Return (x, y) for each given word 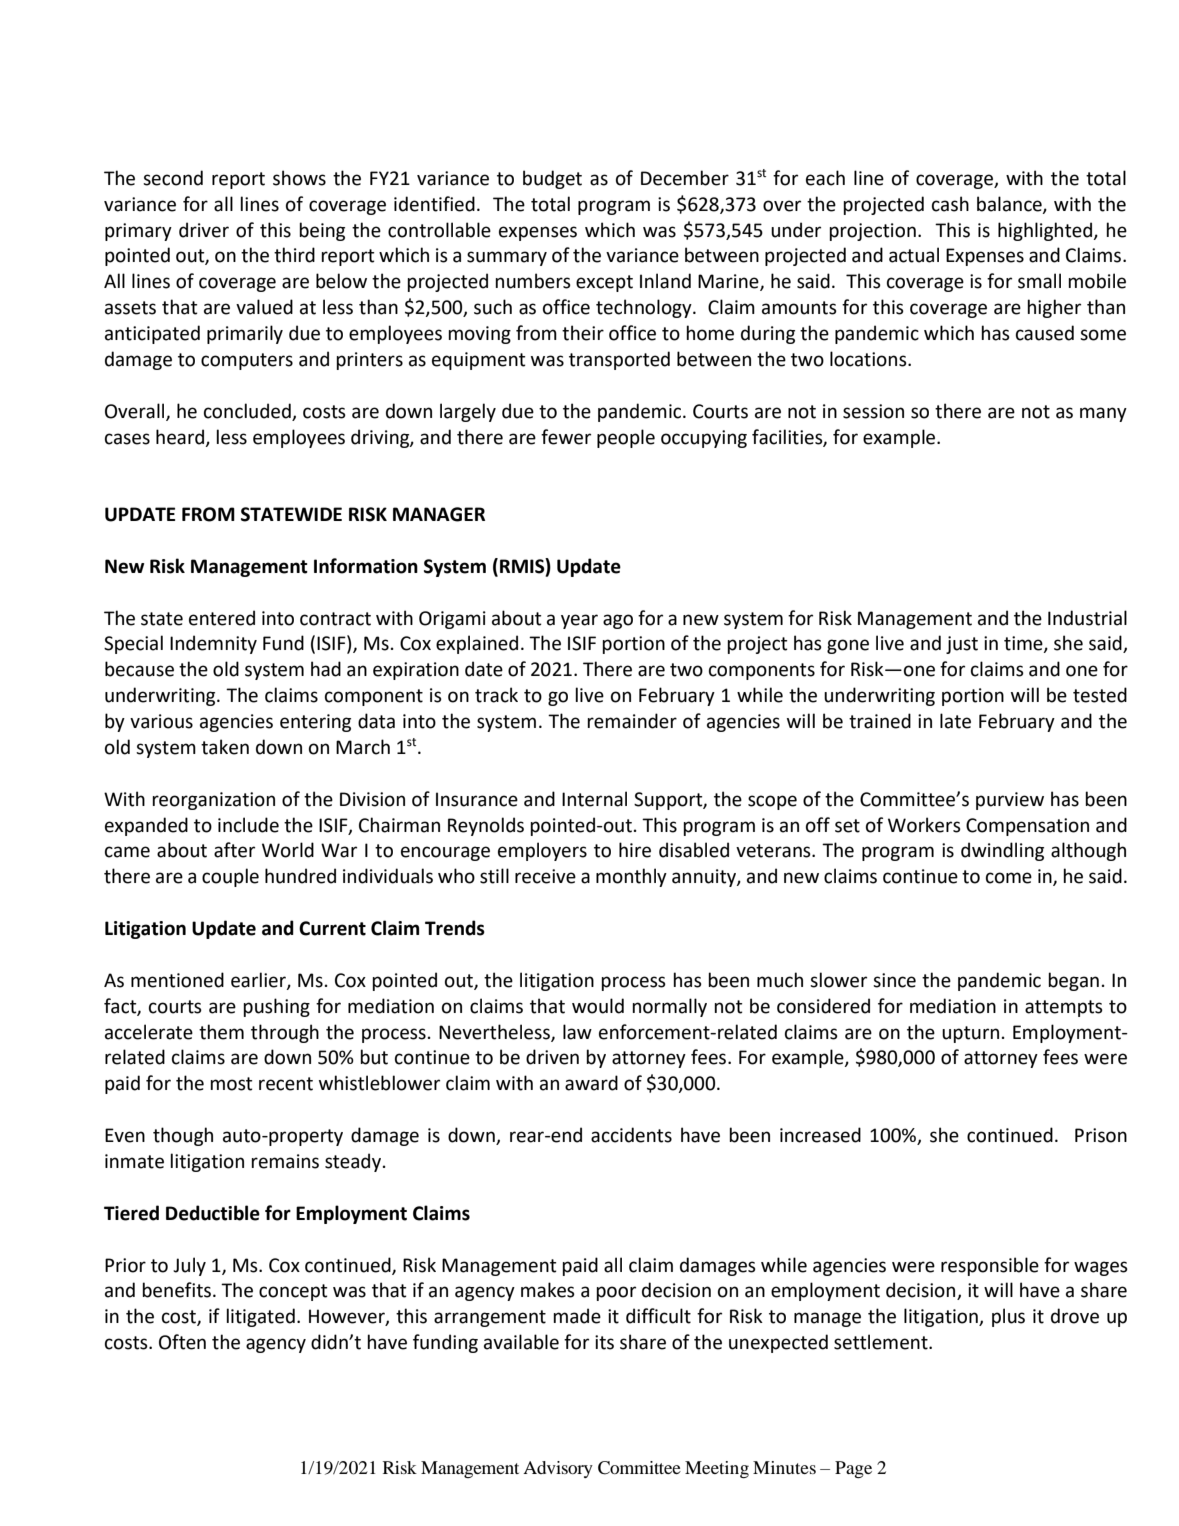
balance (1010, 204)
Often (182, 1342)
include (248, 825)
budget (552, 179)
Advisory (558, 1469)
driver (204, 230)
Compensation (1027, 827)
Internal (594, 799)
